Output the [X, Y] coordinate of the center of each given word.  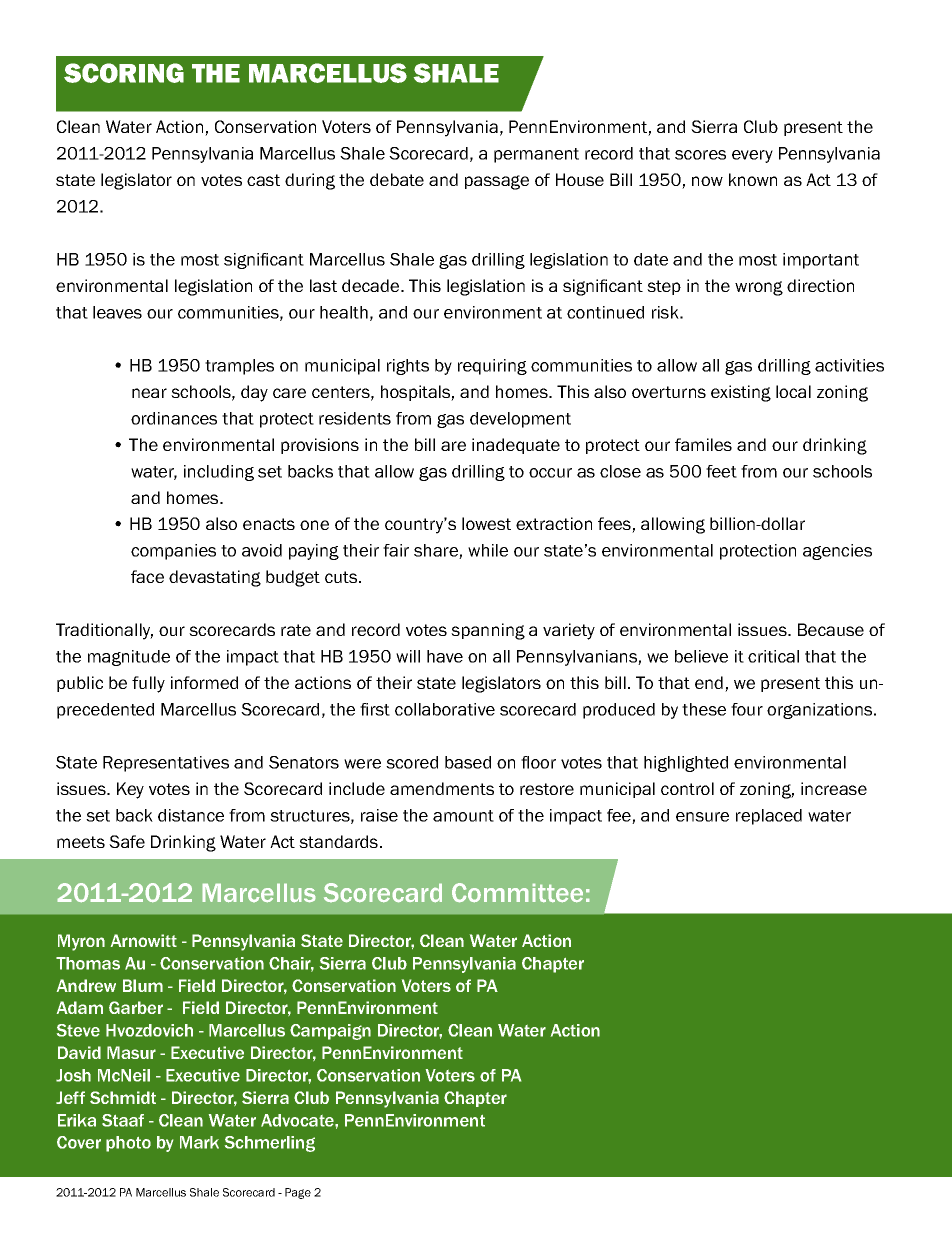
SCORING [124, 73]
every [752, 156]
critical [773, 656]
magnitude [129, 658]
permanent [536, 155]
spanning [488, 631]
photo [128, 1144]
